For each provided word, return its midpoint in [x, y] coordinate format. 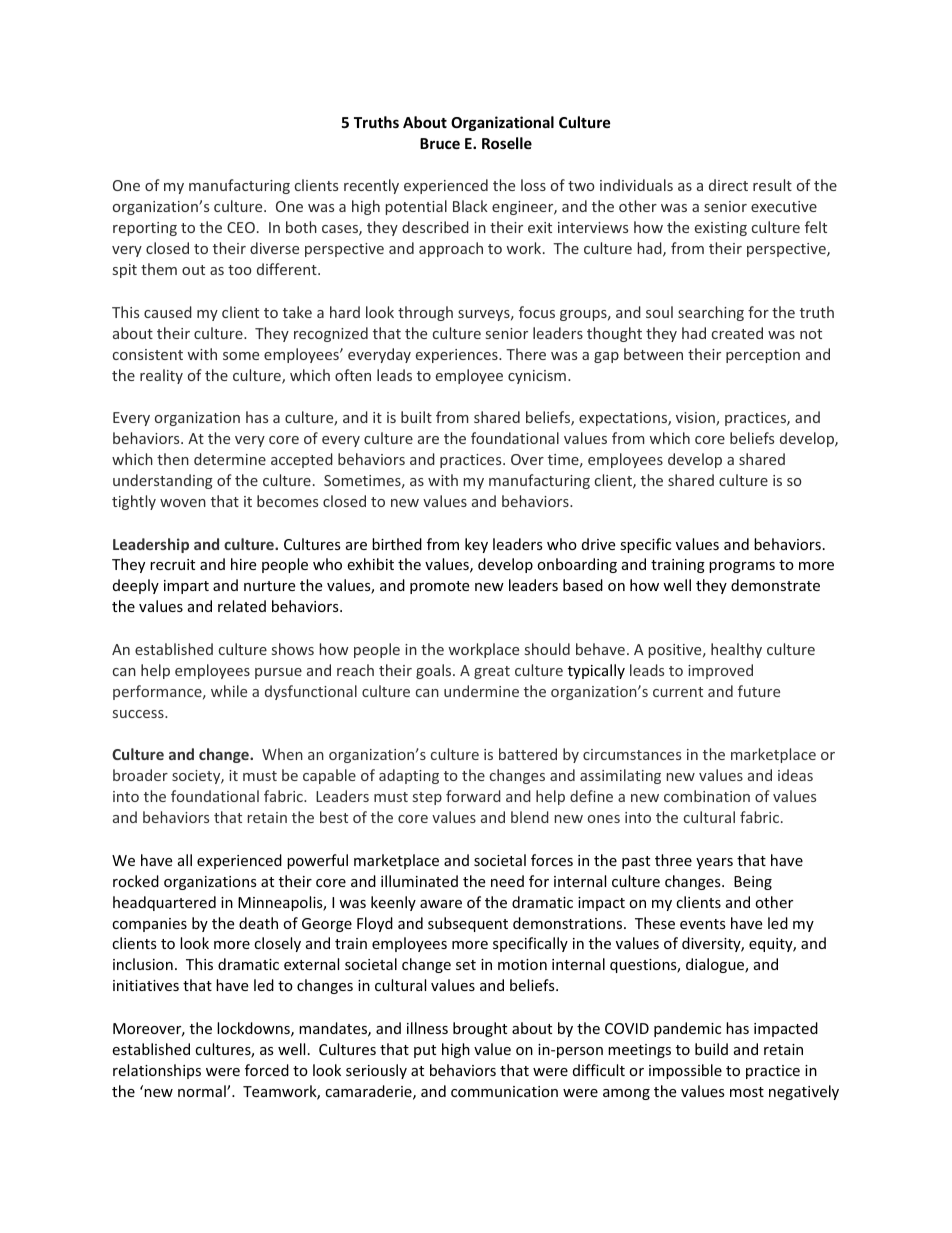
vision [696, 419]
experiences [458, 356]
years [714, 863]
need [507, 881]
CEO [241, 227]
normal [203, 1091]
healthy [736, 650]
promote [439, 587]
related [242, 606]
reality [161, 376]
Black [470, 206]
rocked [136, 881]
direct [728, 185]
